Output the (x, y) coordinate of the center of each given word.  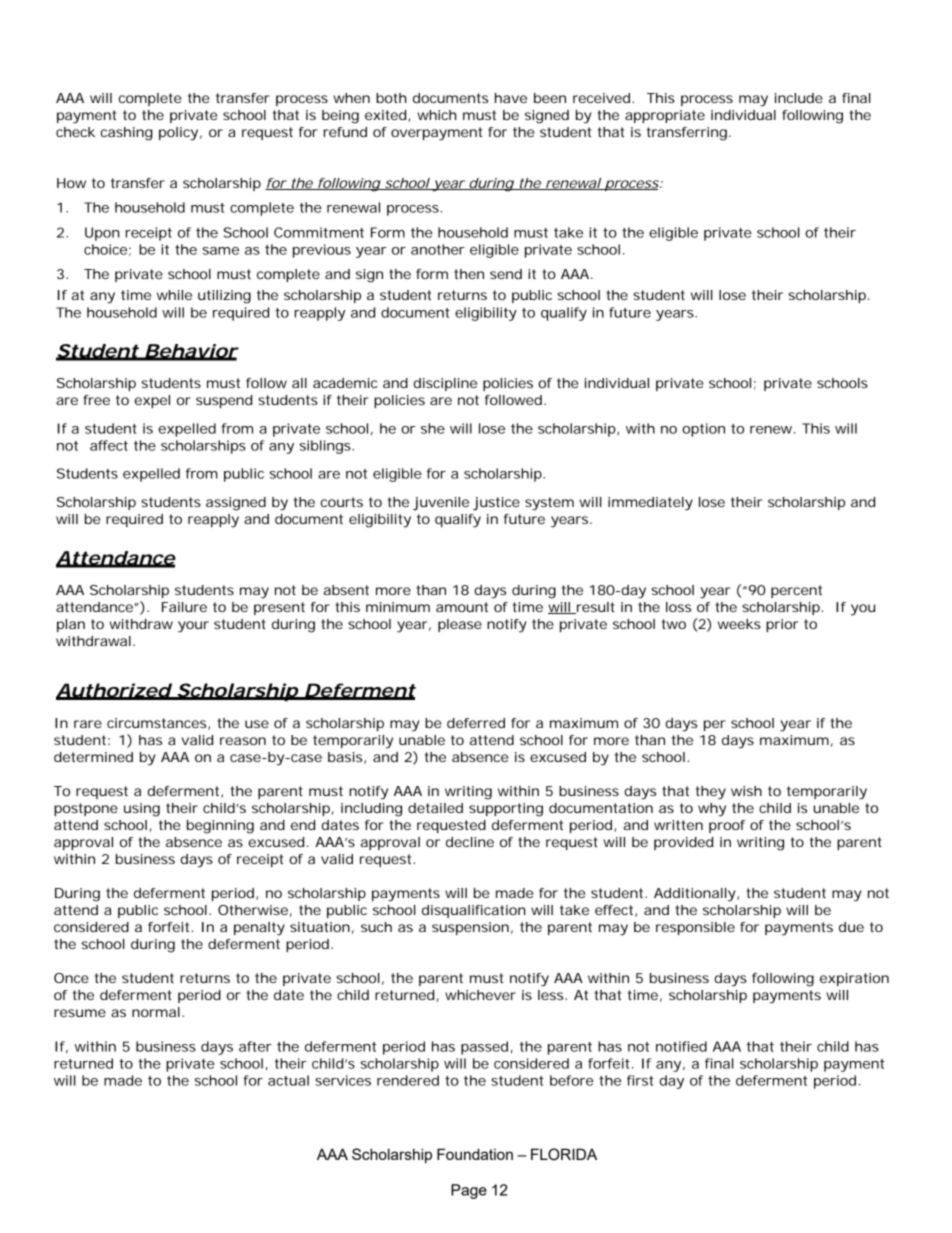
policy (178, 134)
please (460, 625)
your (193, 627)
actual (288, 1080)
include (799, 98)
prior (782, 625)
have (511, 98)
